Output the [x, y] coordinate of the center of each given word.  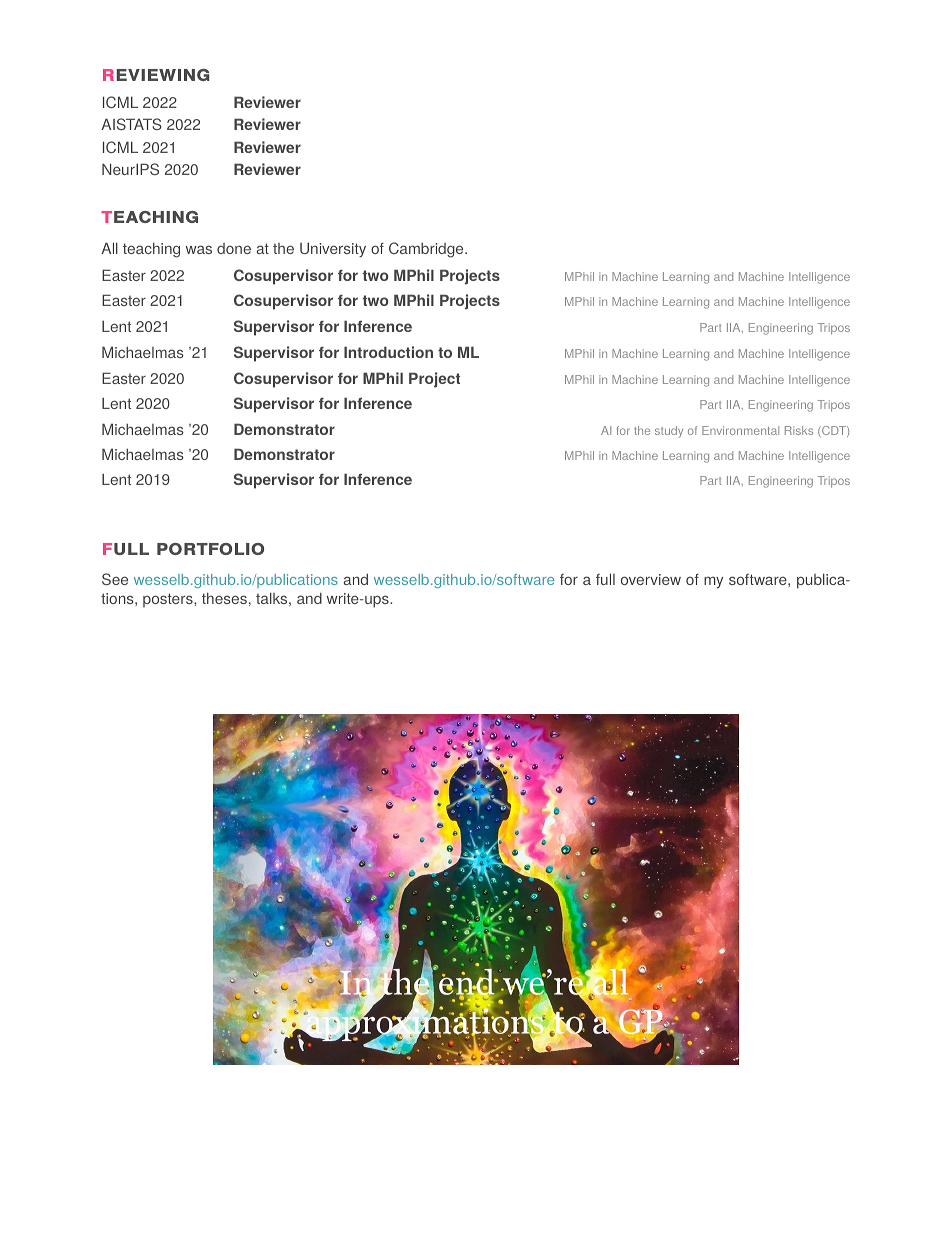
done [234, 248]
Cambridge [427, 250]
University [333, 250]
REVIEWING [156, 75]
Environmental [740, 430]
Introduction [388, 352]
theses [224, 598]
